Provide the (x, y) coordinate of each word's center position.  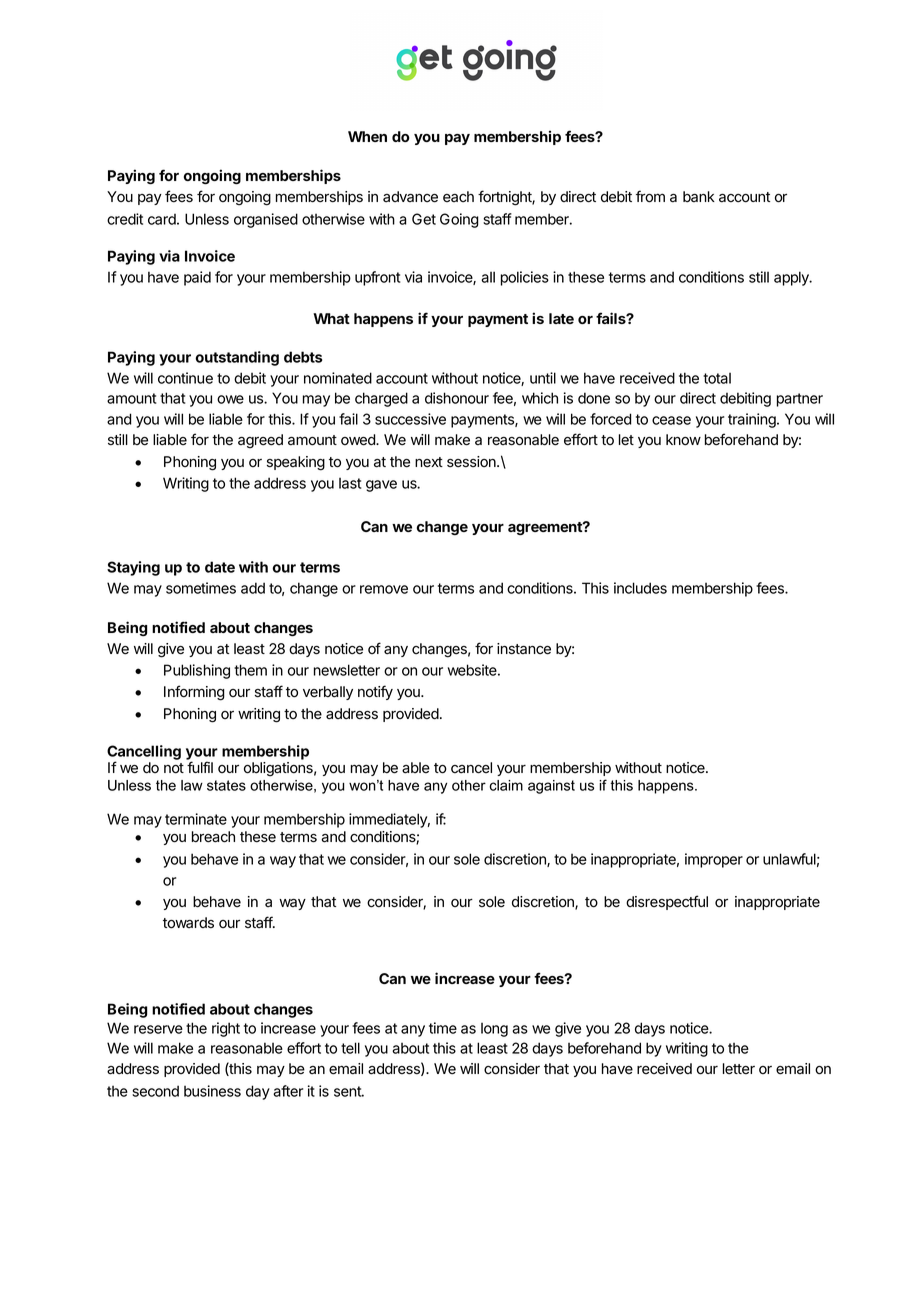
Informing (194, 693)
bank (699, 196)
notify (375, 692)
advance (410, 197)
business (212, 1091)
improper (714, 860)
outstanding (237, 358)
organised (266, 220)
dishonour (457, 398)
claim (506, 785)
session (472, 462)
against (551, 787)
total (717, 378)
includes (640, 588)
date (220, 567)
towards (188, 923)
